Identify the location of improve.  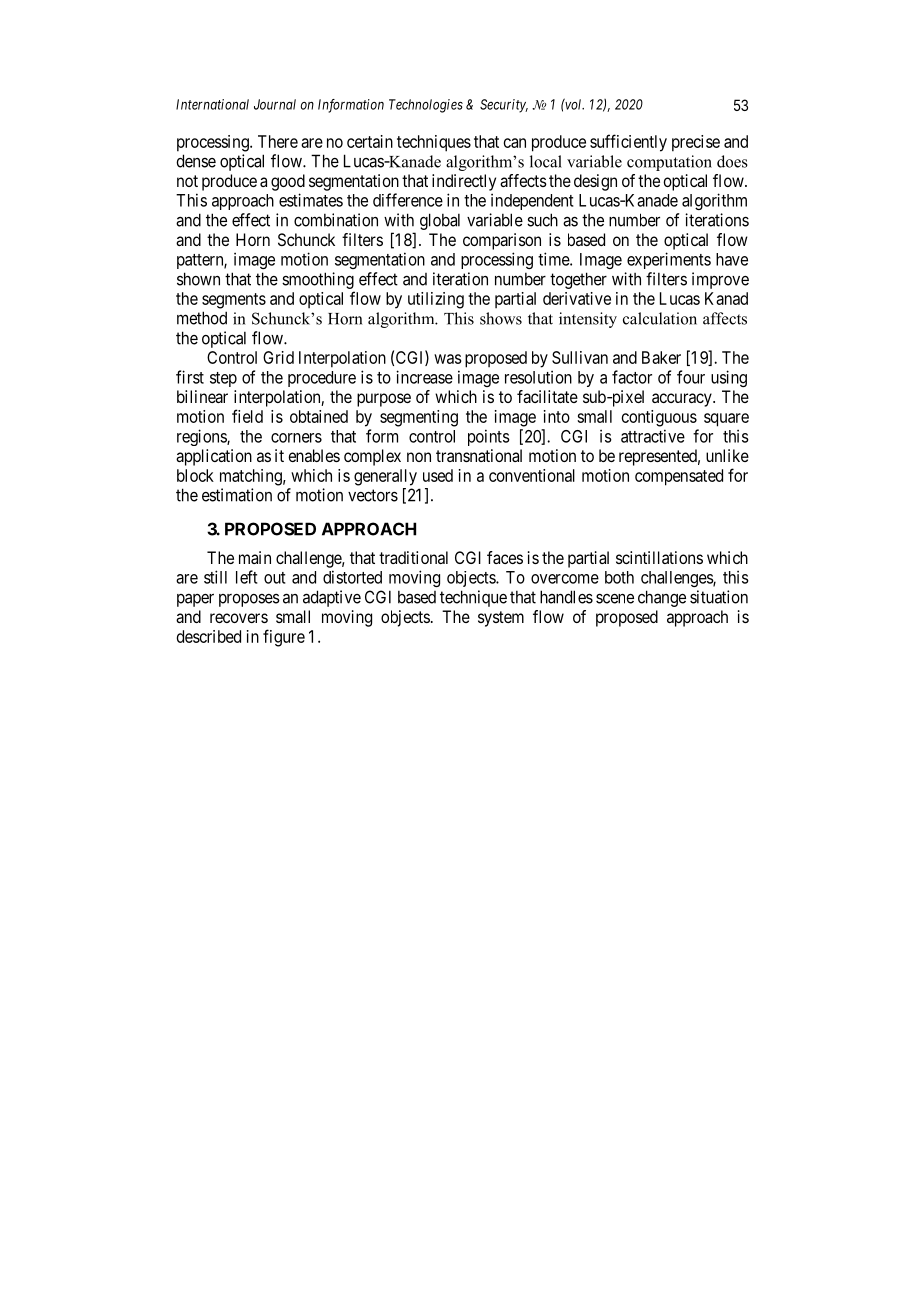
(720, 280).
